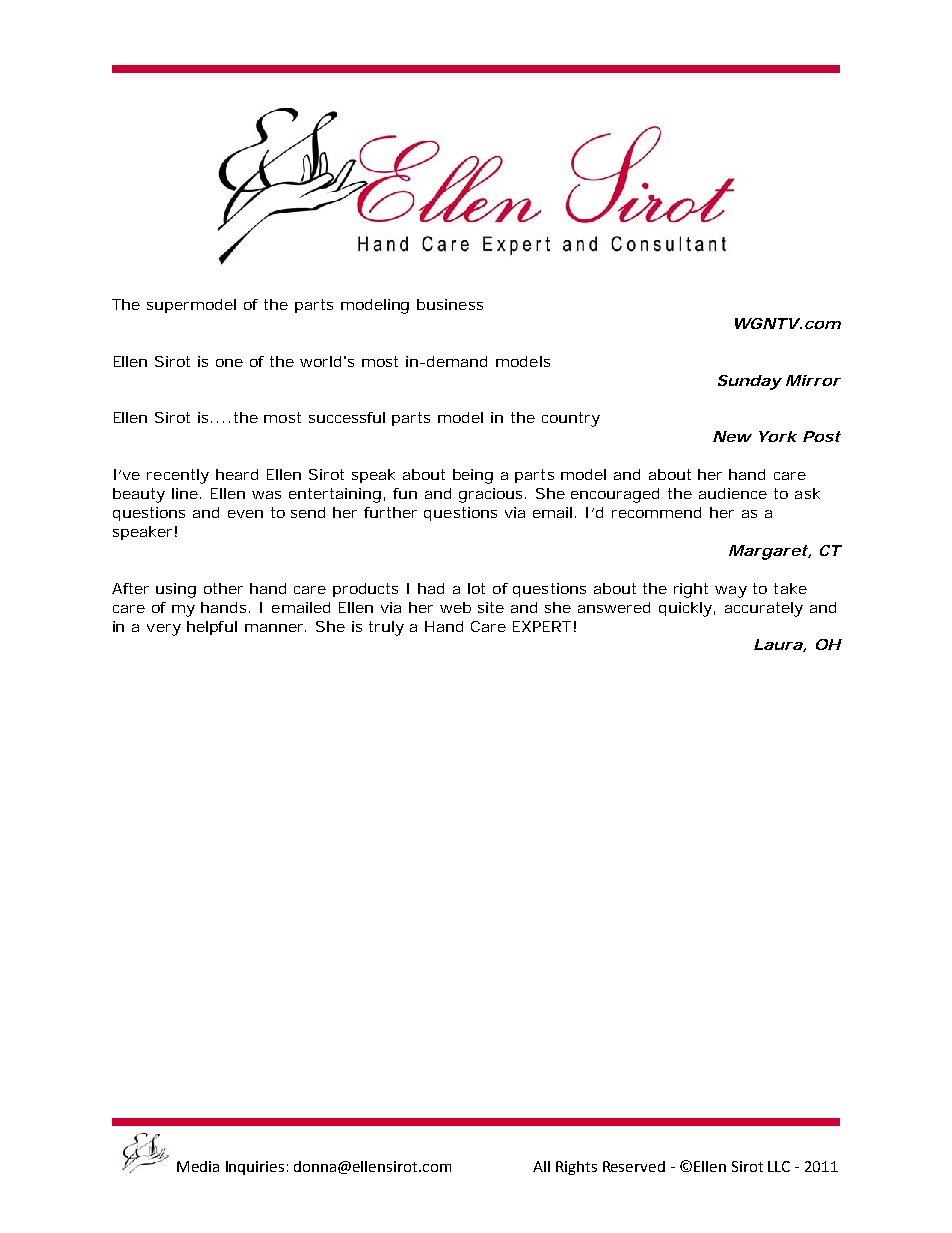 Image resolution: width=952 pixels, height=1233 pixels. Describe the element at coordinates (779, 1166) in the screenshot. I see `LLC` at that location.
